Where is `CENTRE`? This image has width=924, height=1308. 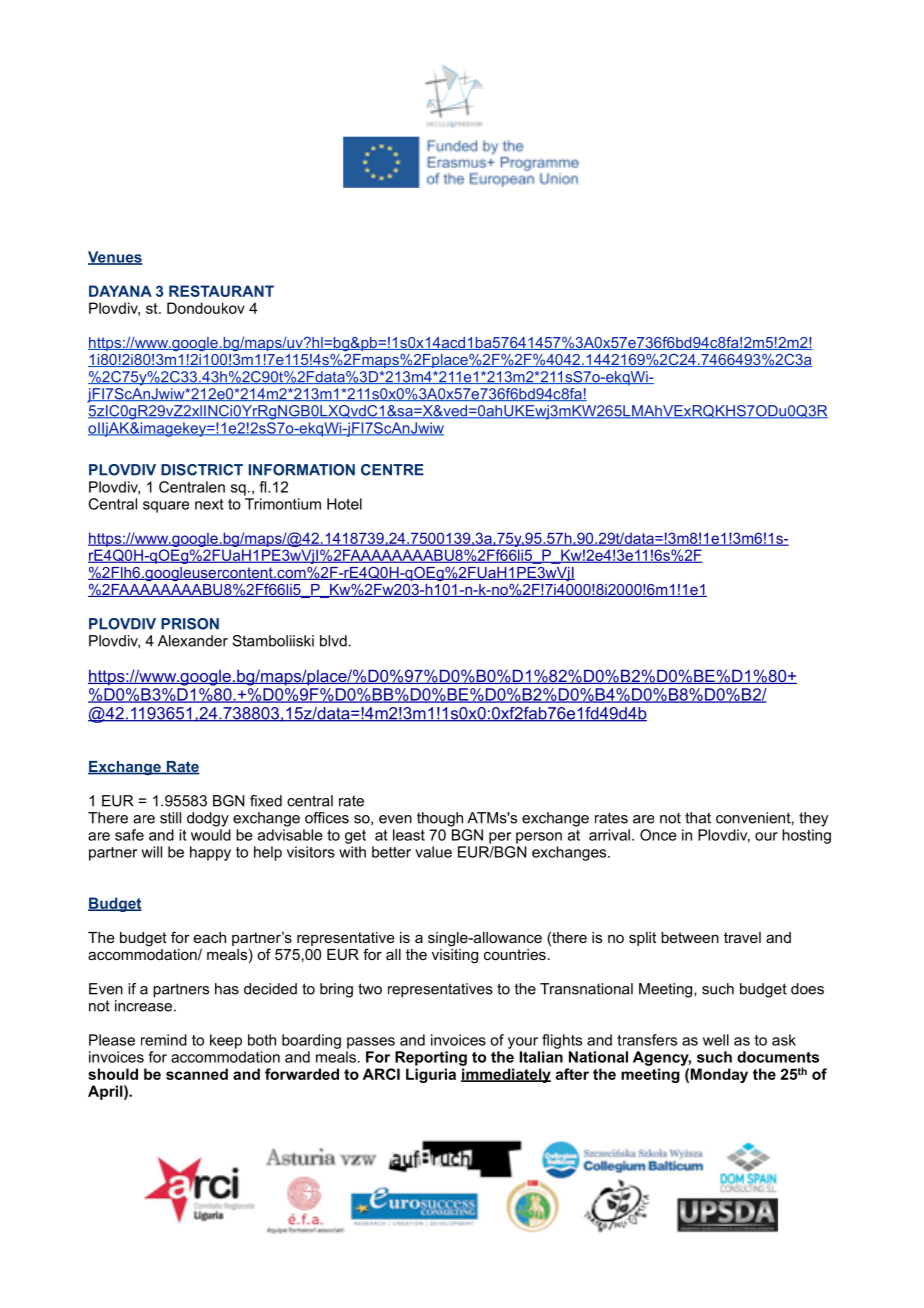 CENTRE is located at coordinates (392, 470).
